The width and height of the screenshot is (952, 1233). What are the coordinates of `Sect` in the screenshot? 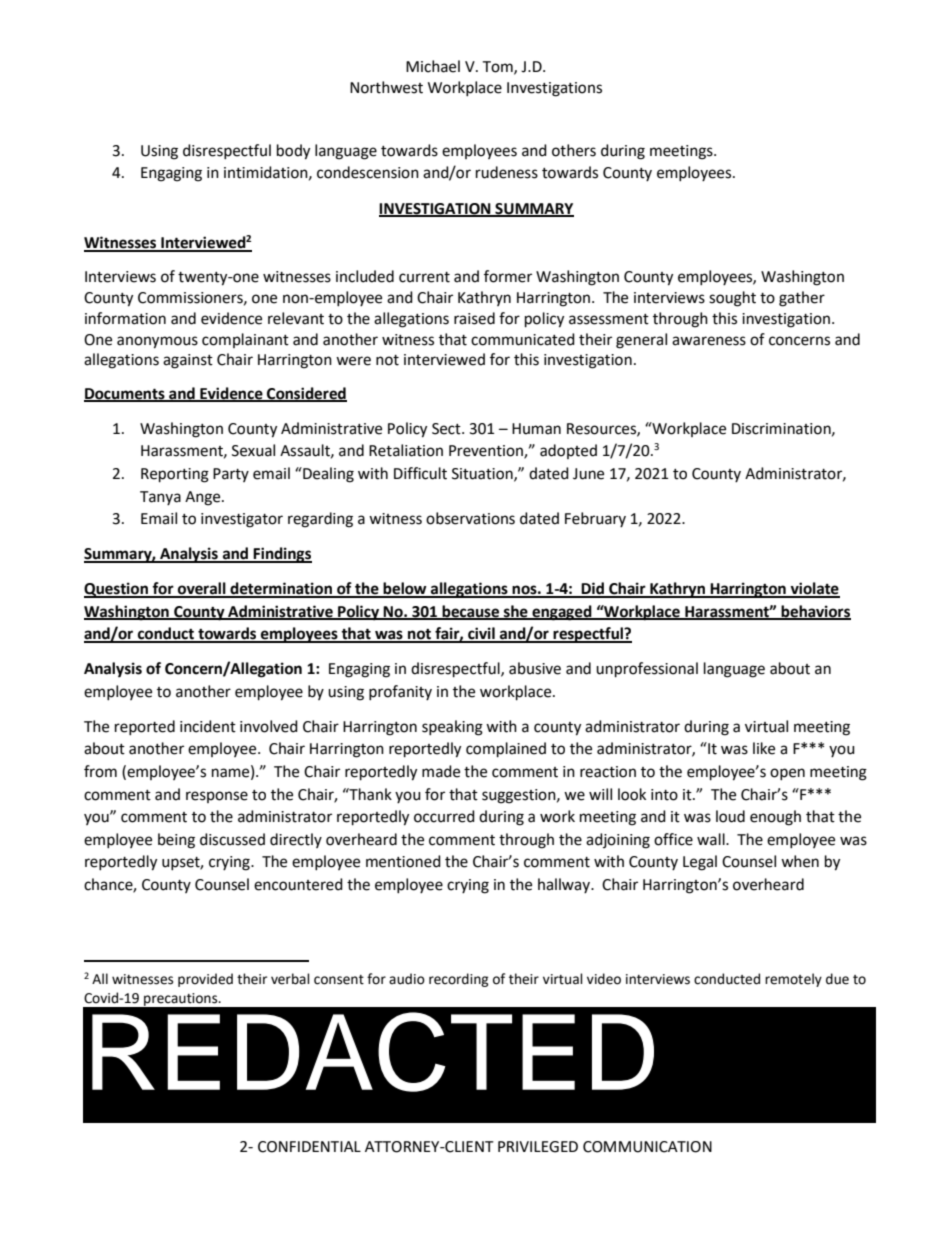 It's located at (447, 429).
